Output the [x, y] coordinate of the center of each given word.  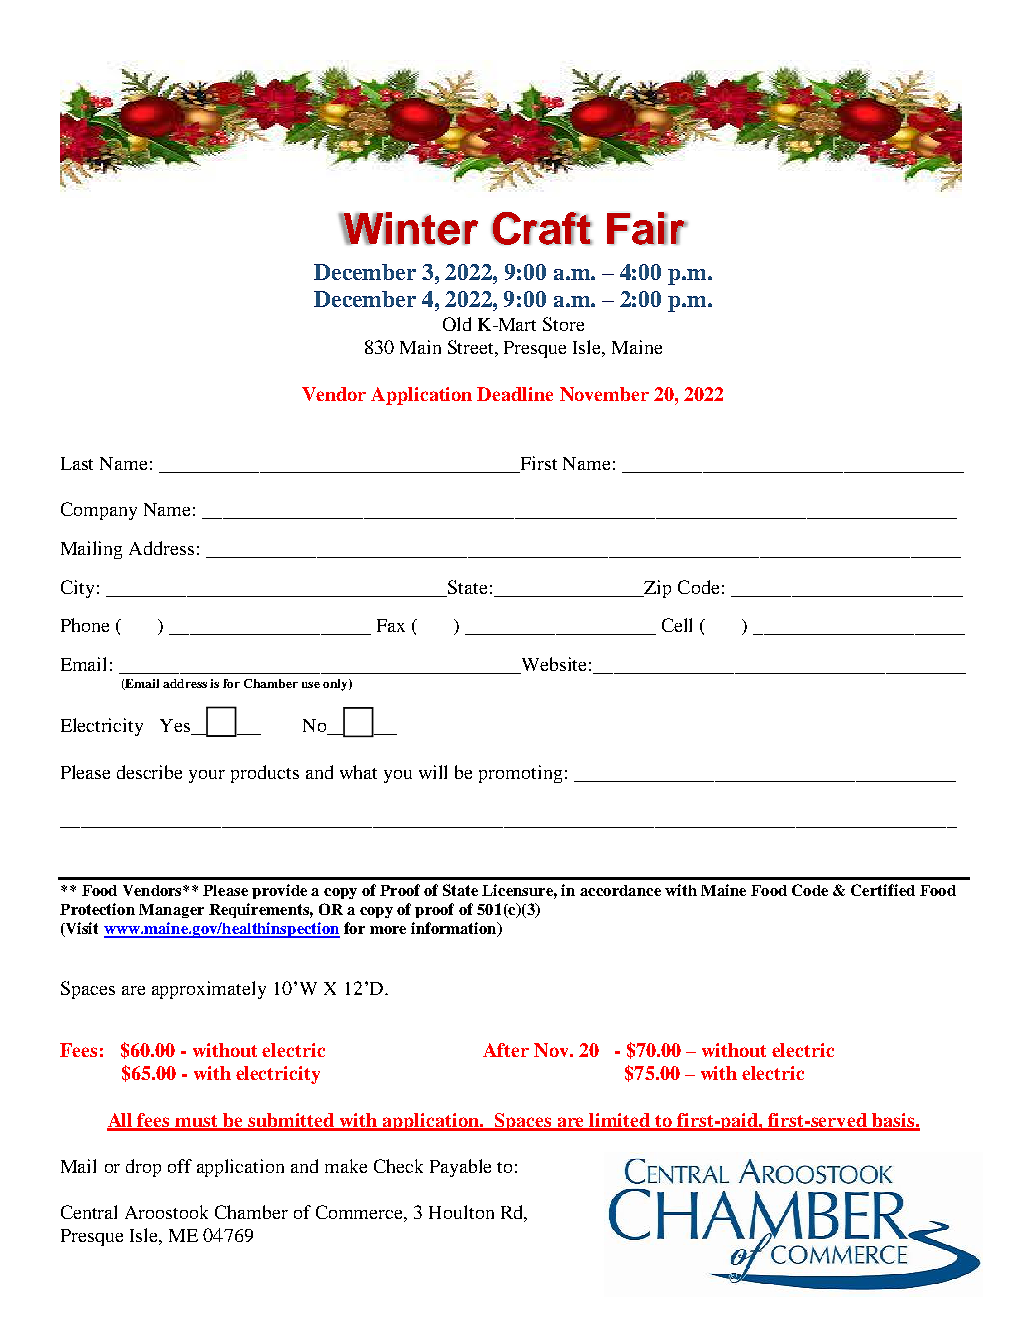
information [455, 929]
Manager [171, 911]
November [604, 394]
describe [149, 772]
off [180, 1166]
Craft [541, 228]
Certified [883, 890]
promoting [520, 774]
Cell [677, 625]
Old [457, 324]
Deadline [515, 394]
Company [99, 511]
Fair [646, 228]
